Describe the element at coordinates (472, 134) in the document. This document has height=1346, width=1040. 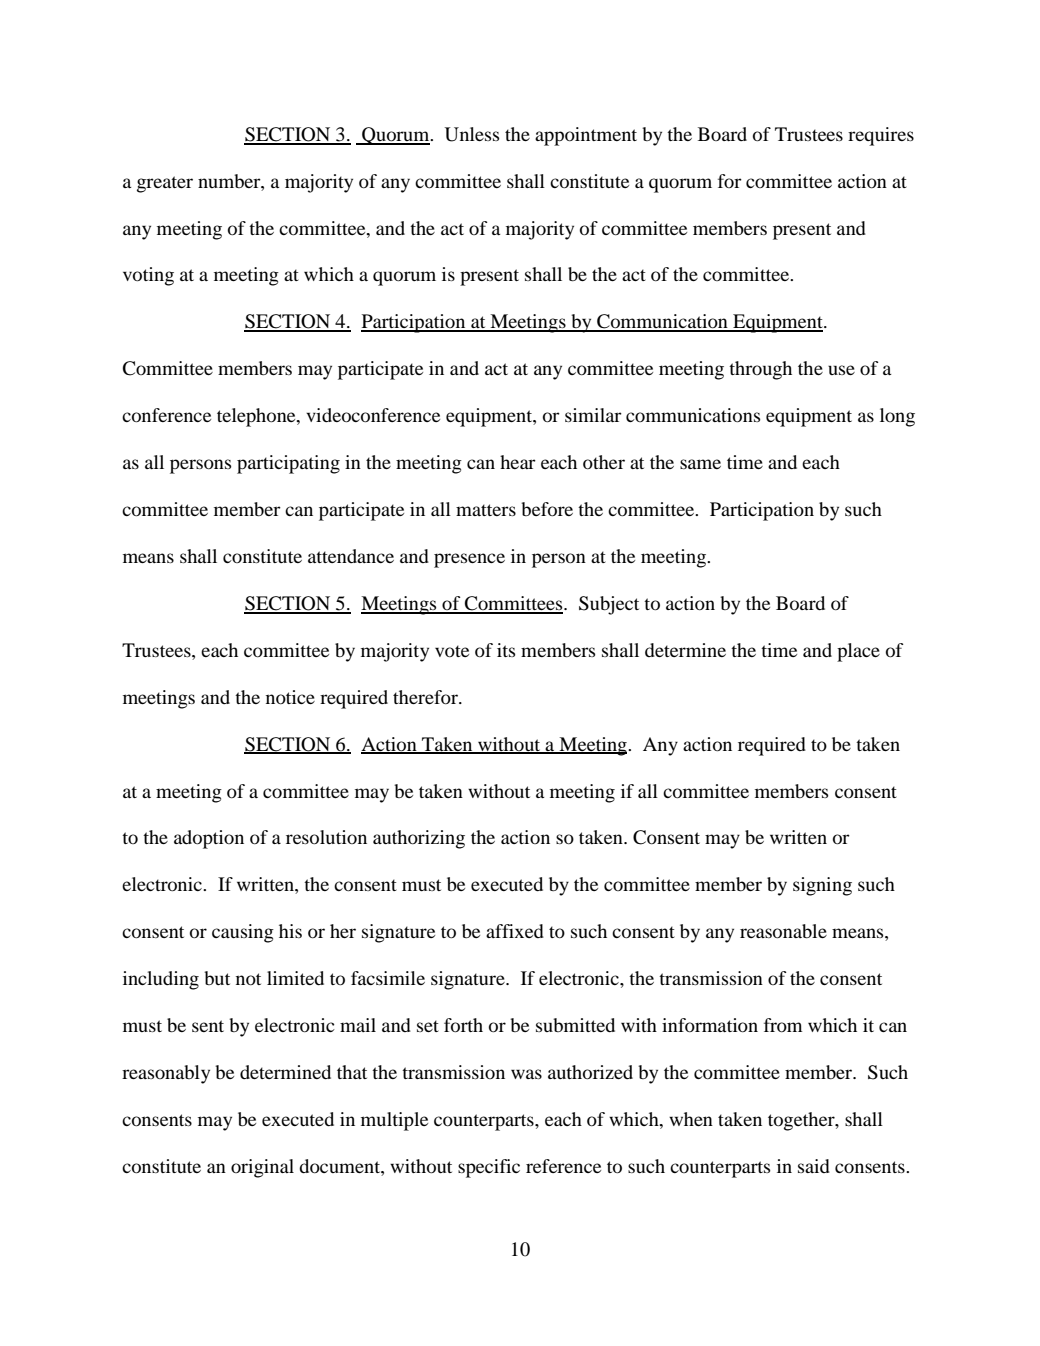
I see `Unless` at that location.
